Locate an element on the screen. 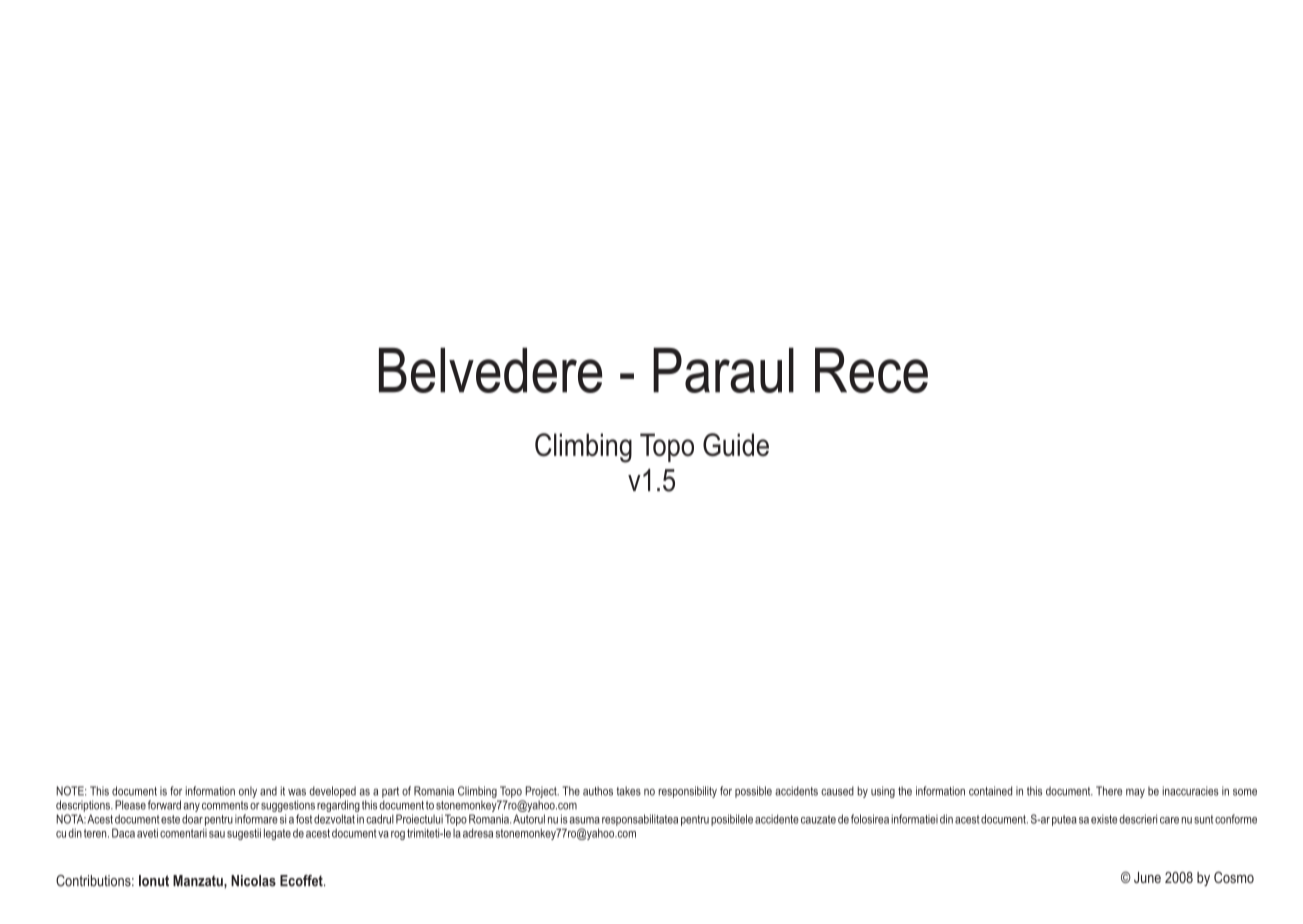 The image size is (1303, 924). inaccuracies is located at coordinates (1190, 791).
